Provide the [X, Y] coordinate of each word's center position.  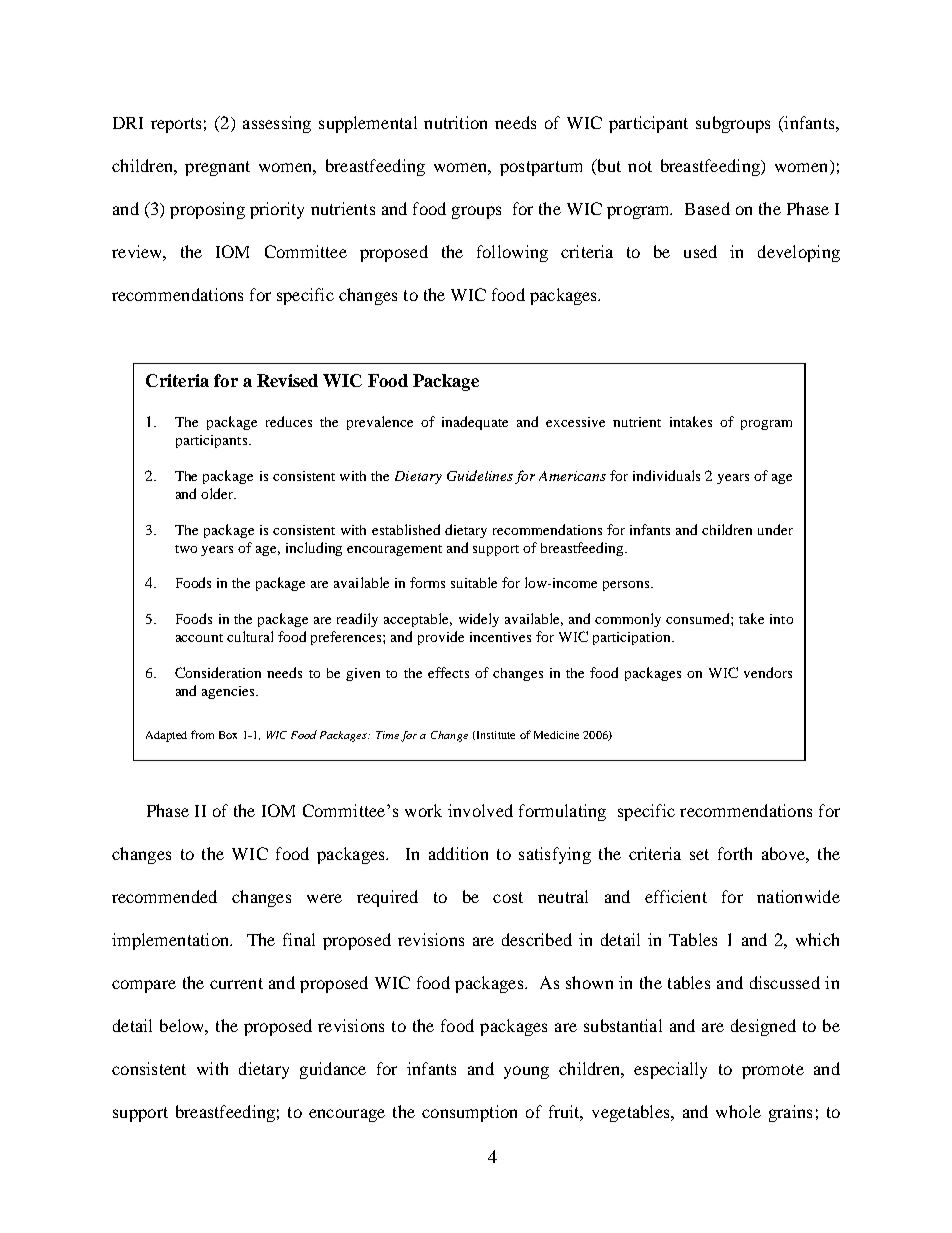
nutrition [455, 122]
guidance [333, 1070]
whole [738, 1111]
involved [480, 810]
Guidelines [480, 475]
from [202, 734]
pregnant [217, 168]
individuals [666, 475]
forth [735, 853]
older [218, 493]
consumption [469, 1113]
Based [707, 208]
